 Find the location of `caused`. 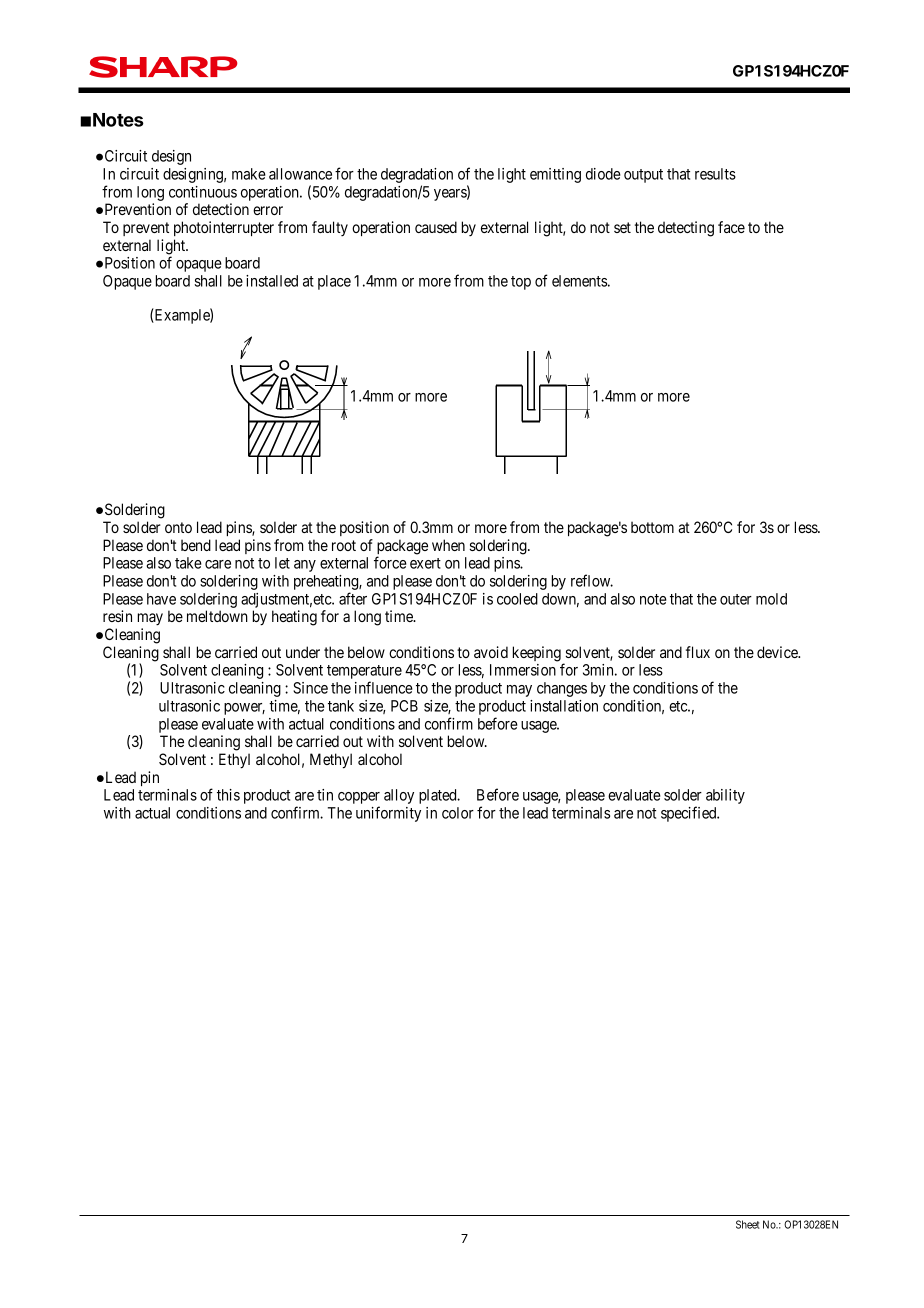

caused is located at coordinates (436, 227).
